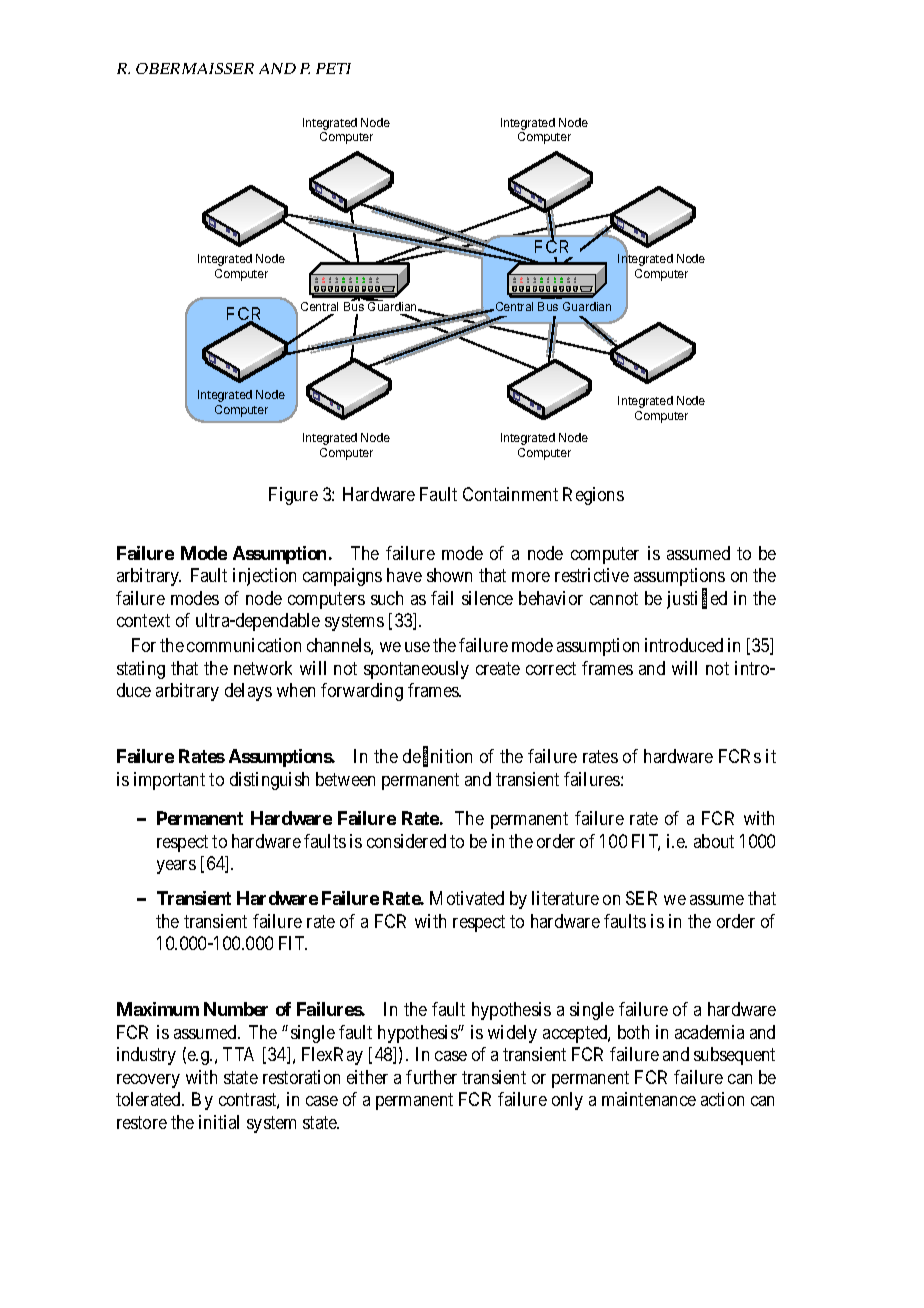 The width and height of the image is (924, 1308). I want to click on further, so click(431, 1077).
